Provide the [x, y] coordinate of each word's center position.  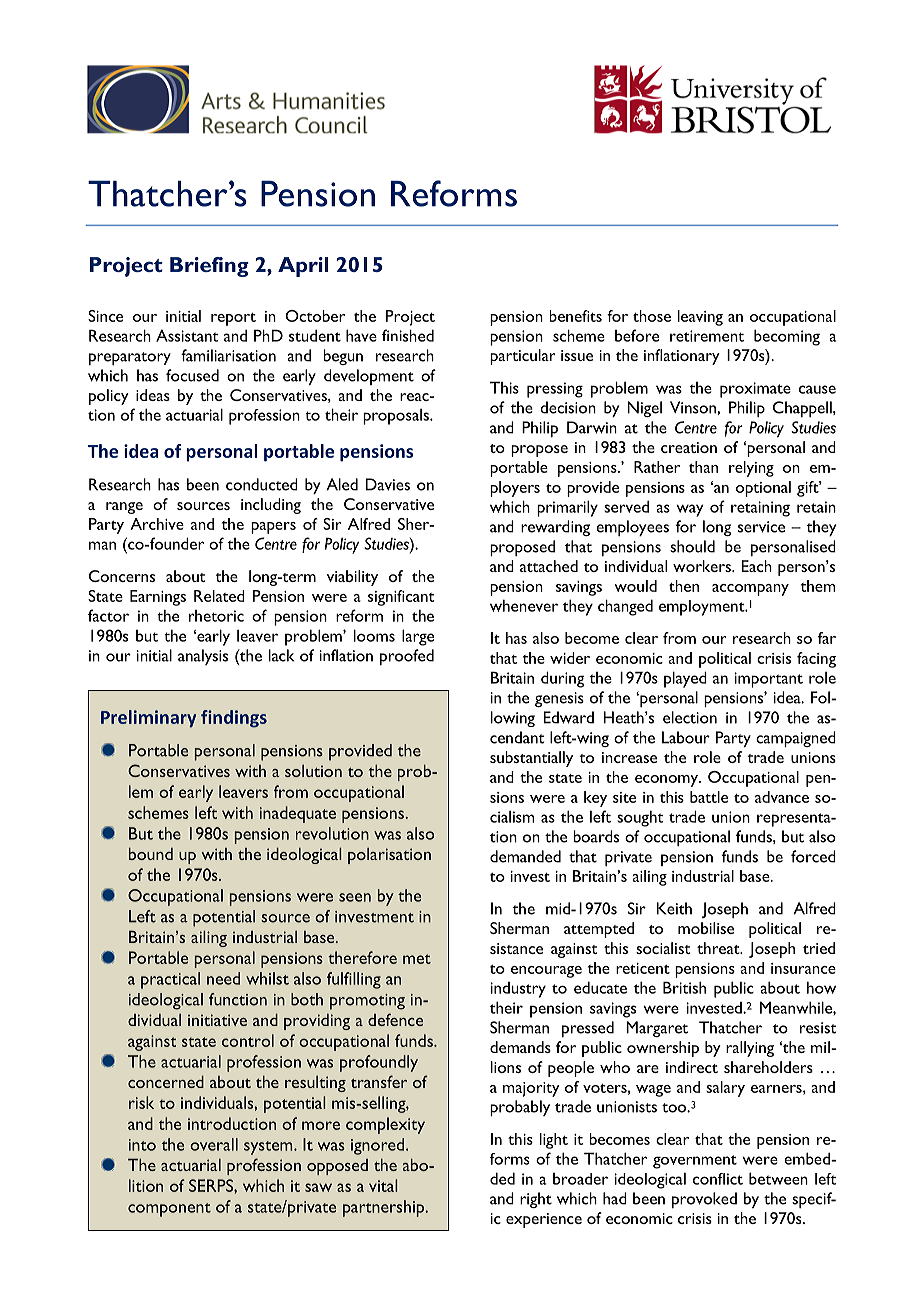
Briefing [209, 267]
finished [408, 335]
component [169, 1210]
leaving [700, 318]
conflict [718, 1179]
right [536, 1200]
